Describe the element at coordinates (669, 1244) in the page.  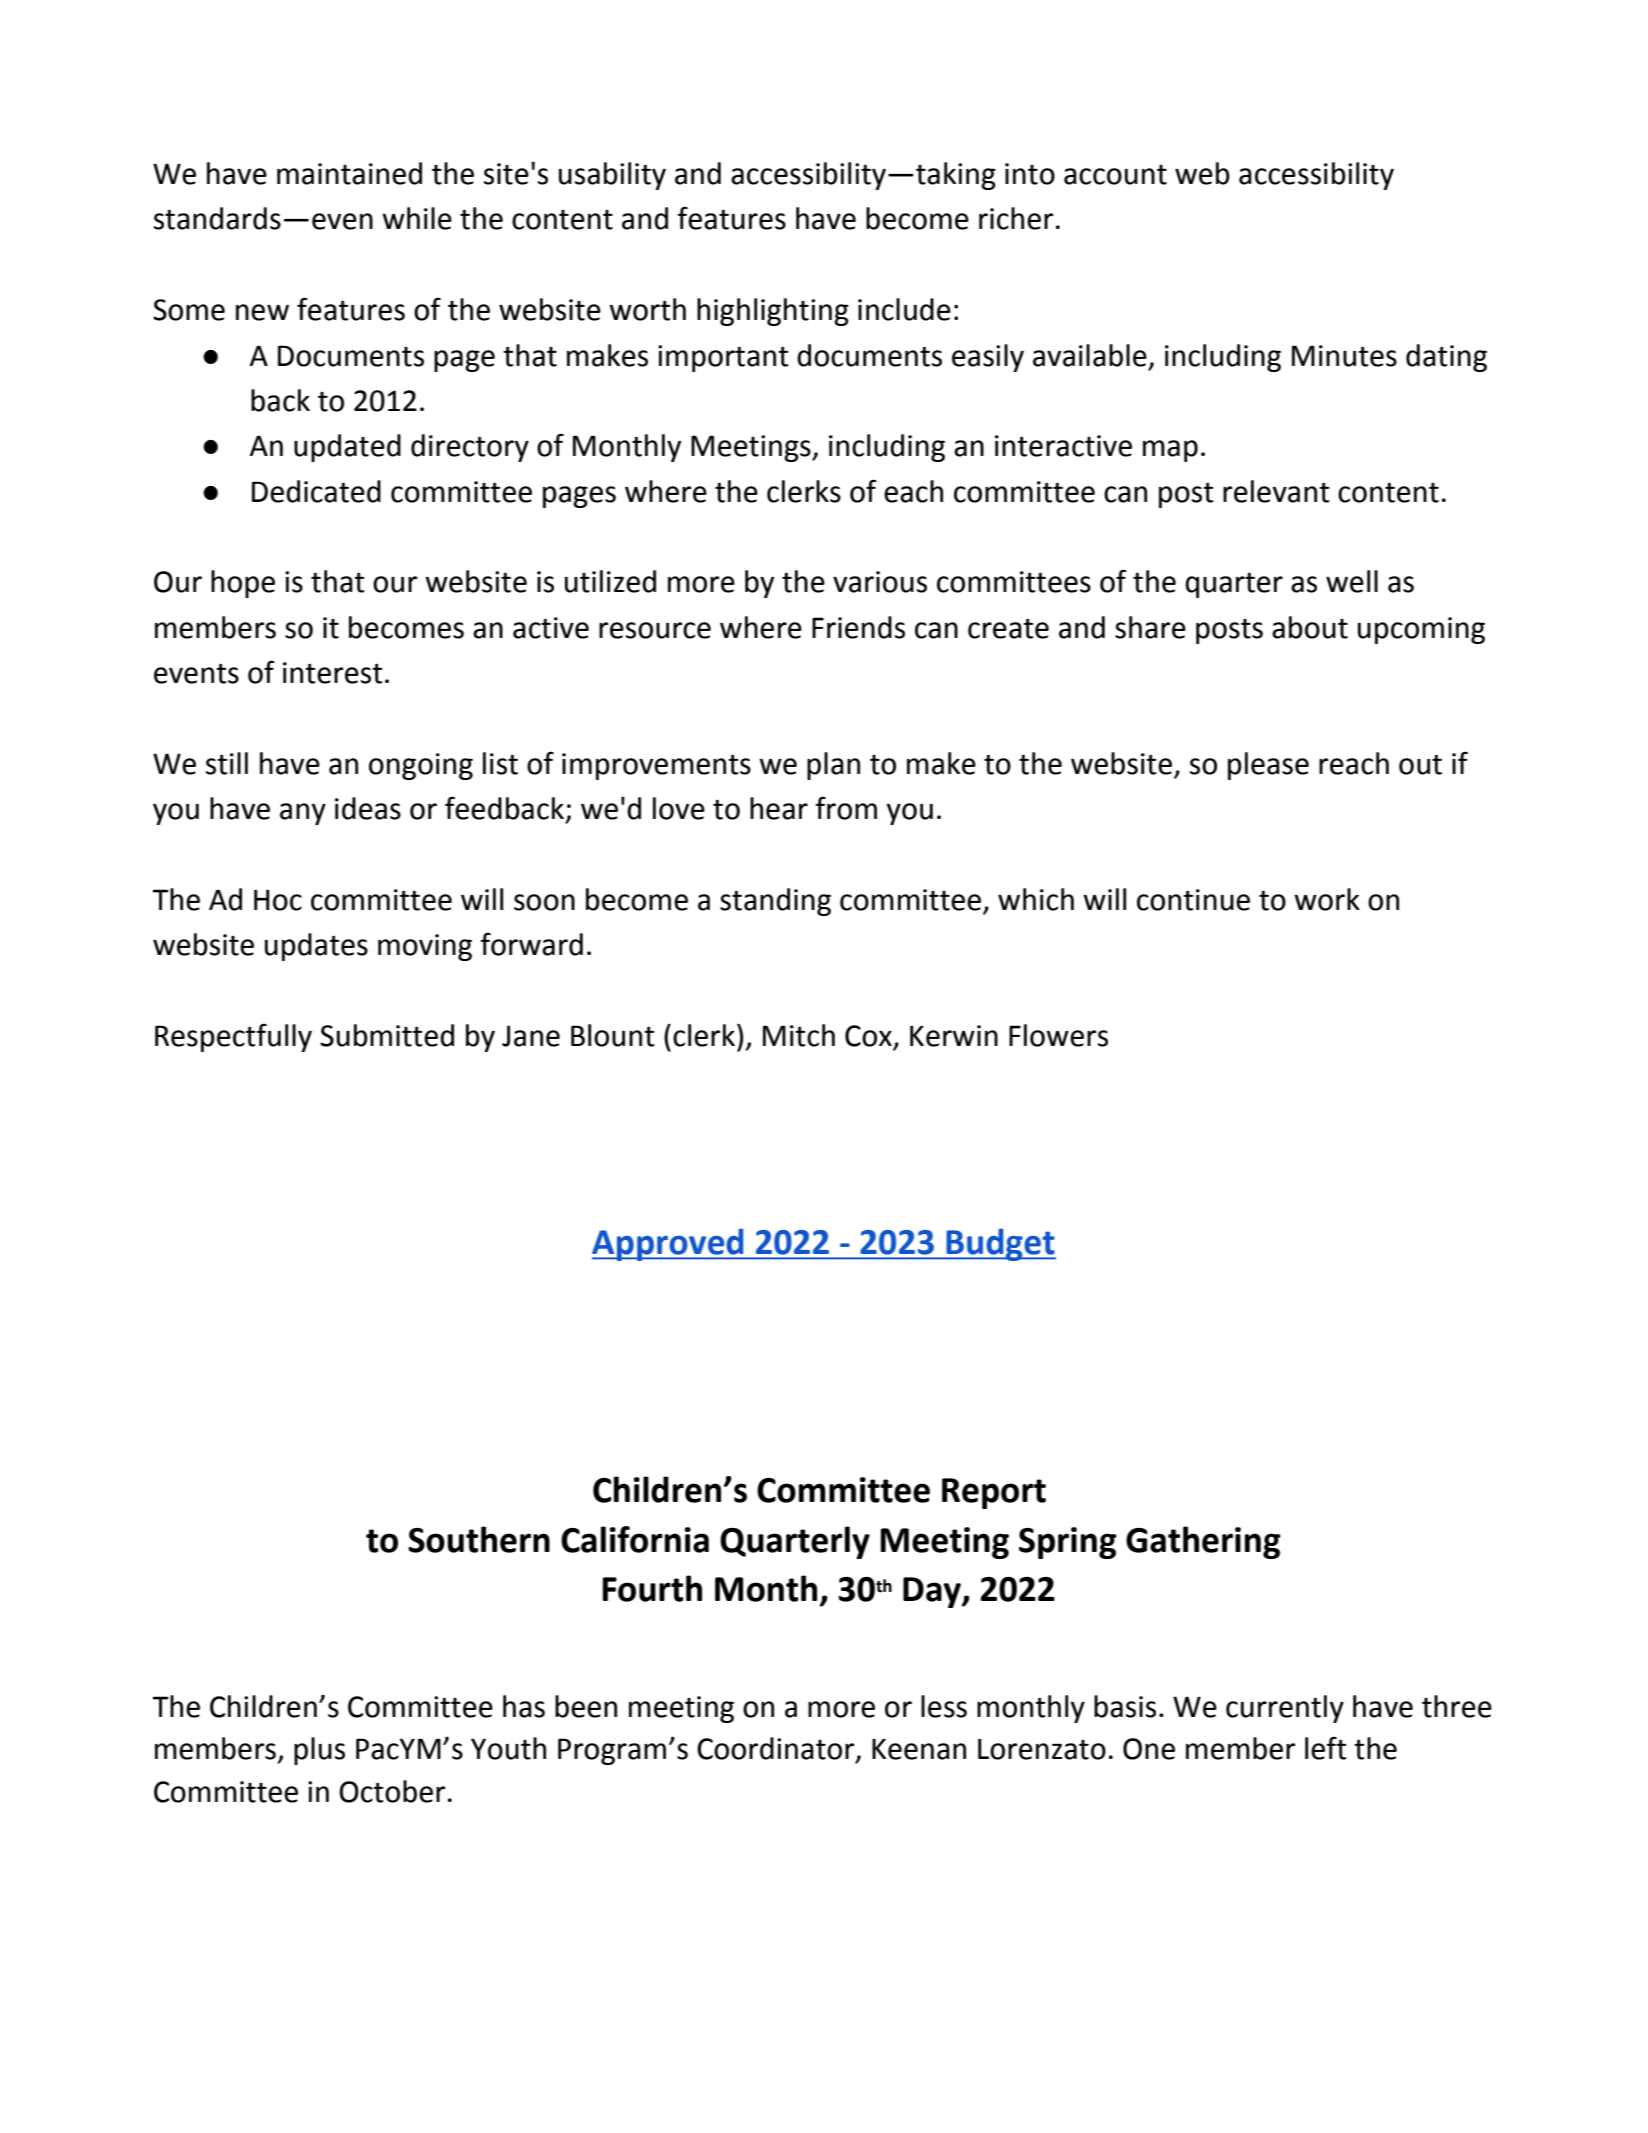
I see `Approved` at that location.
